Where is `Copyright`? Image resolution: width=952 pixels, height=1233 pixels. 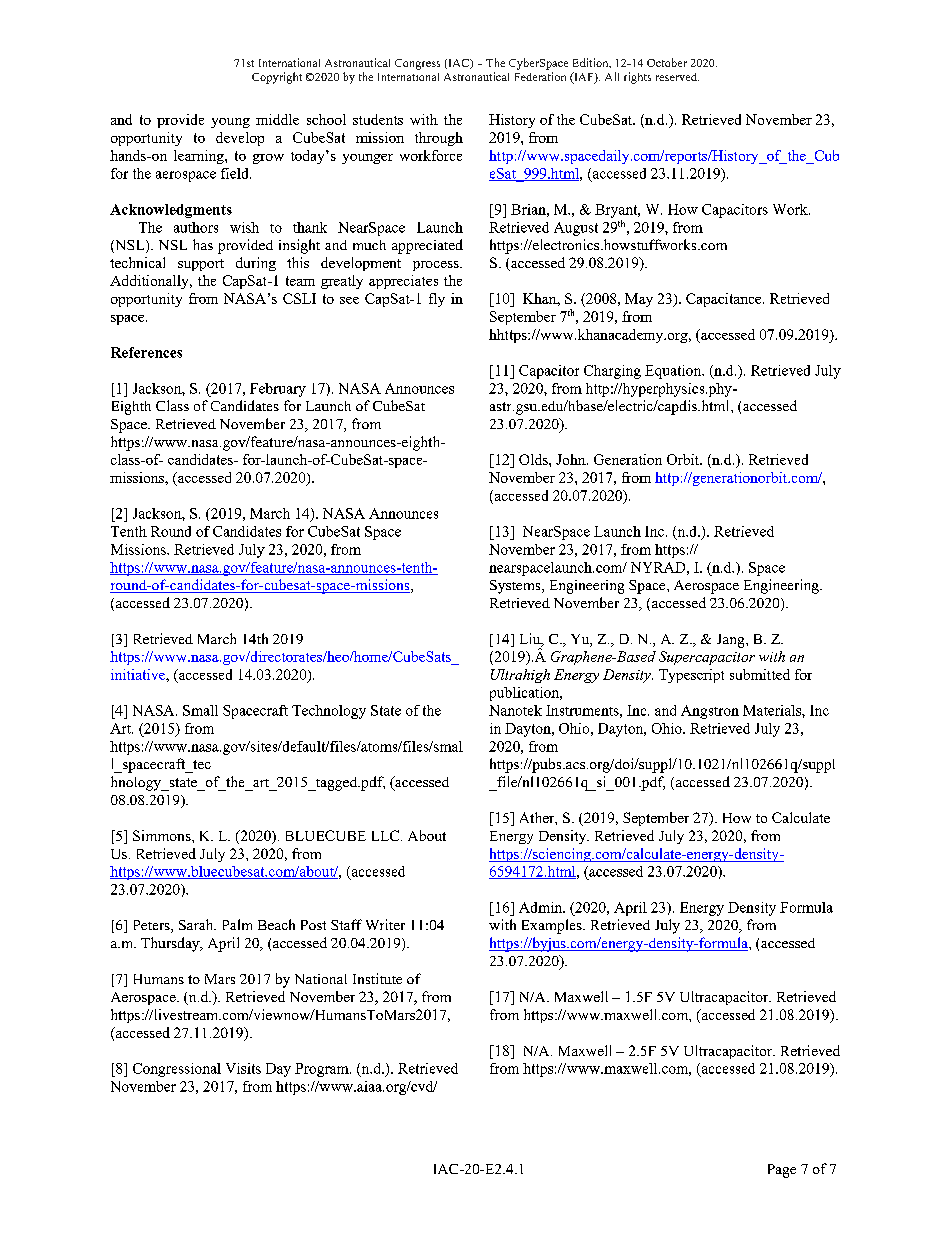 Copyright is located at coordinates (277, 78).
